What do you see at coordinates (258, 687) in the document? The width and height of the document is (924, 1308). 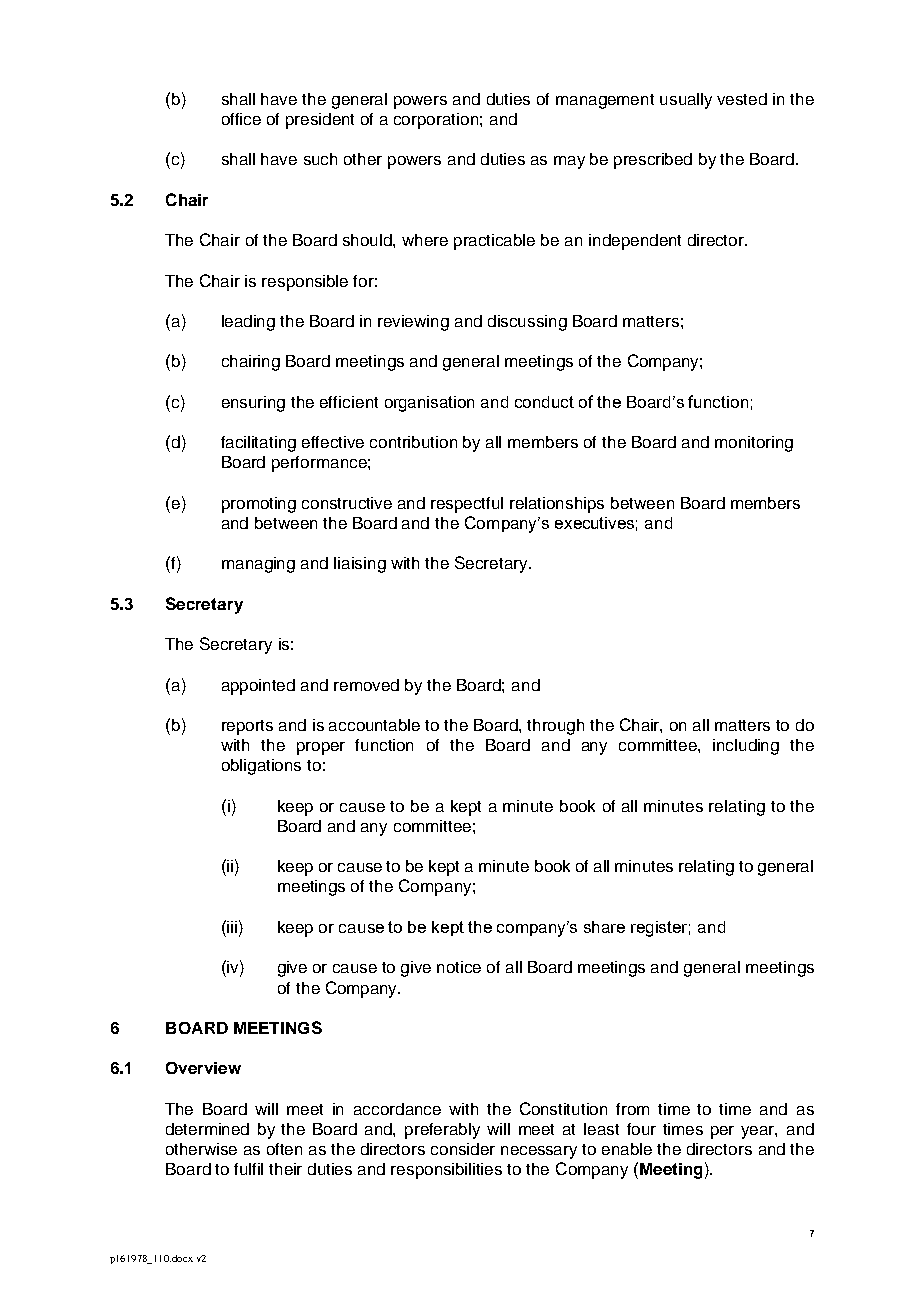 I see `appointed` at bounding box center [258, 687].
